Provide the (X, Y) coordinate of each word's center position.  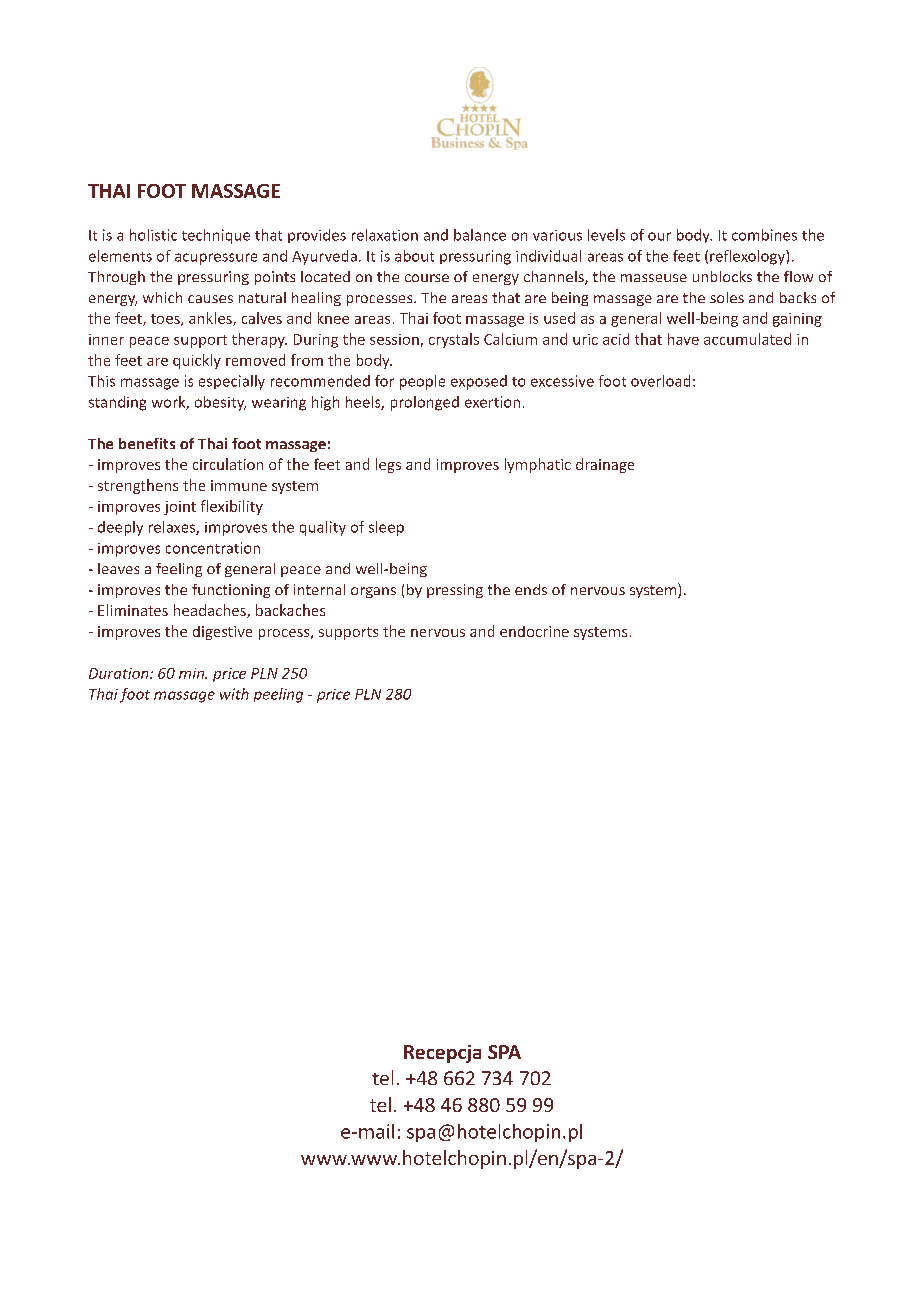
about (414, 256)
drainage (605, 465)
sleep (386, 528)
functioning (231, 591)
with (234, 694)
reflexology (748, 257)
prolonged (425, 403)
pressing (455, 591)
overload (660, 381)
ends (531, 589)
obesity (220, 403)
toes (166, 320)
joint (180, 508)
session (394, 339)
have (683, 339)
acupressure (216, 259)
